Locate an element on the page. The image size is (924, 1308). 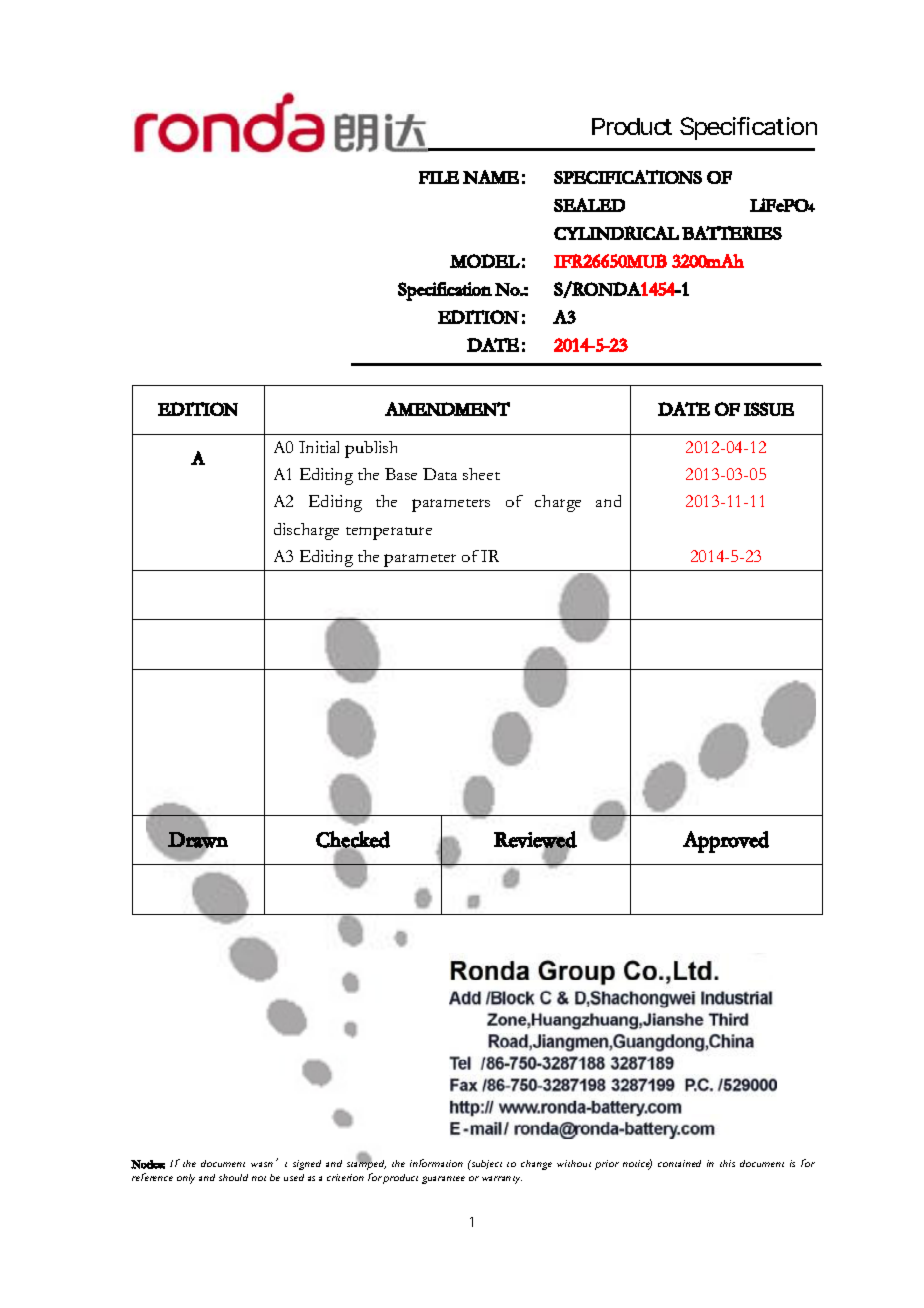
SEALED is located at coordinates (589, 205).
